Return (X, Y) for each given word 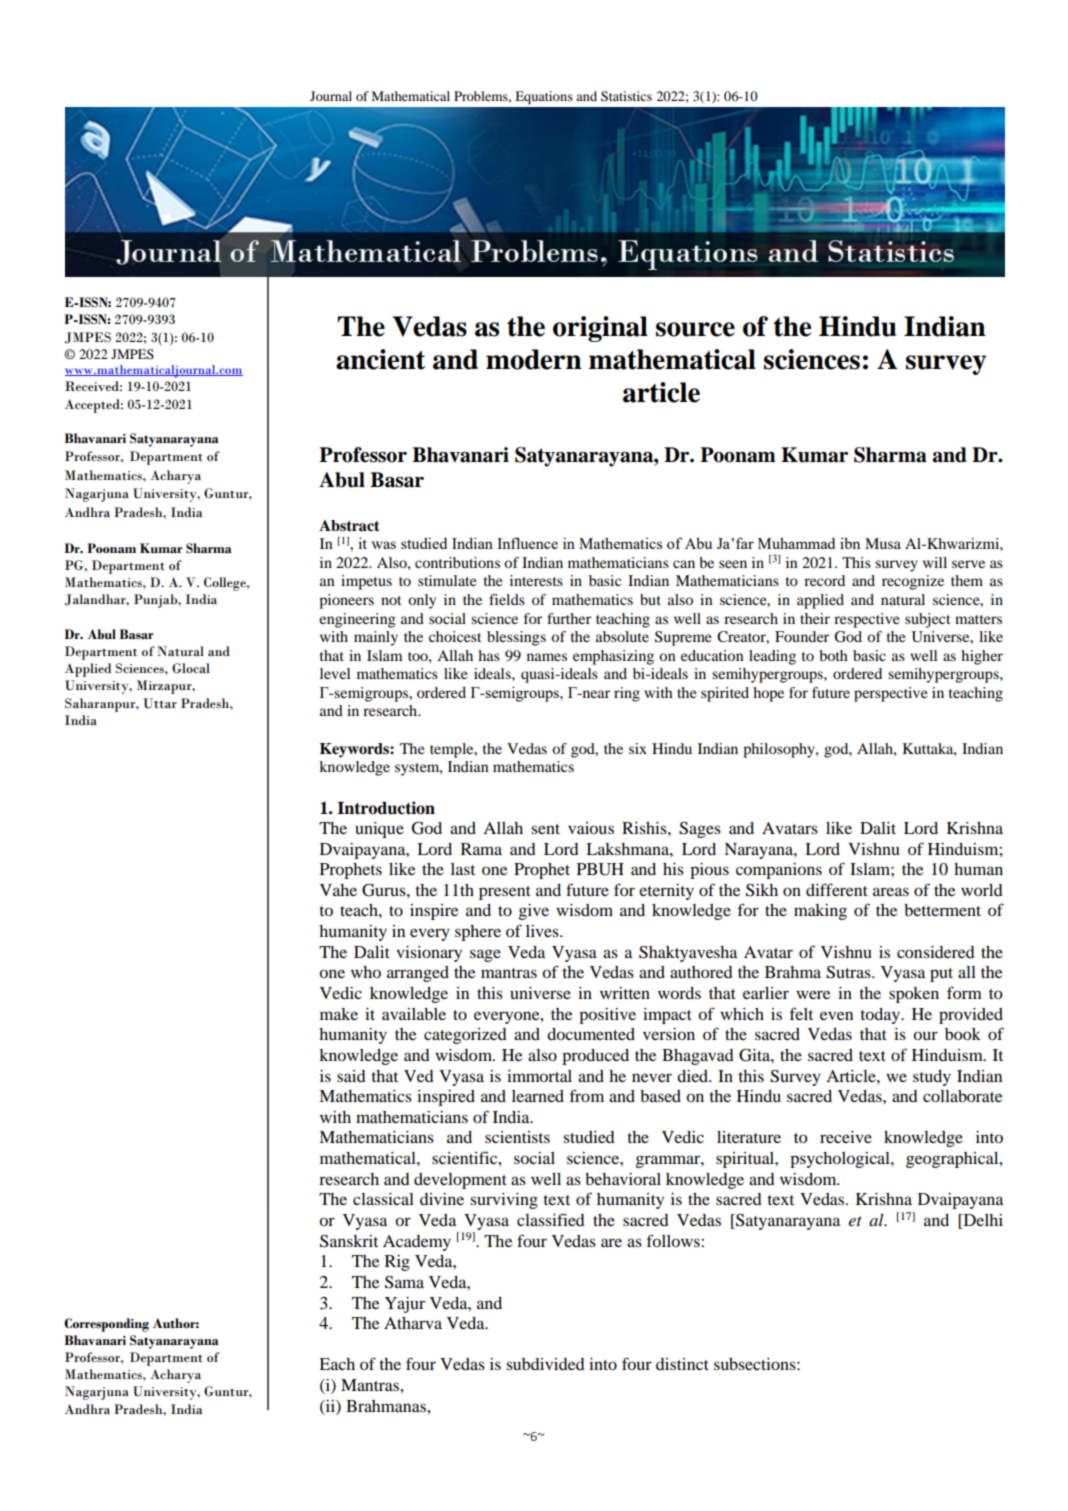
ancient (380, 359)
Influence (527, 543)
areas (891, 891)
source (695, 329)
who (366, 972)
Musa (883, 543)
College (226, 584)
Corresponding (106, 1325)
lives (543, 931)
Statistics (626, 96)
